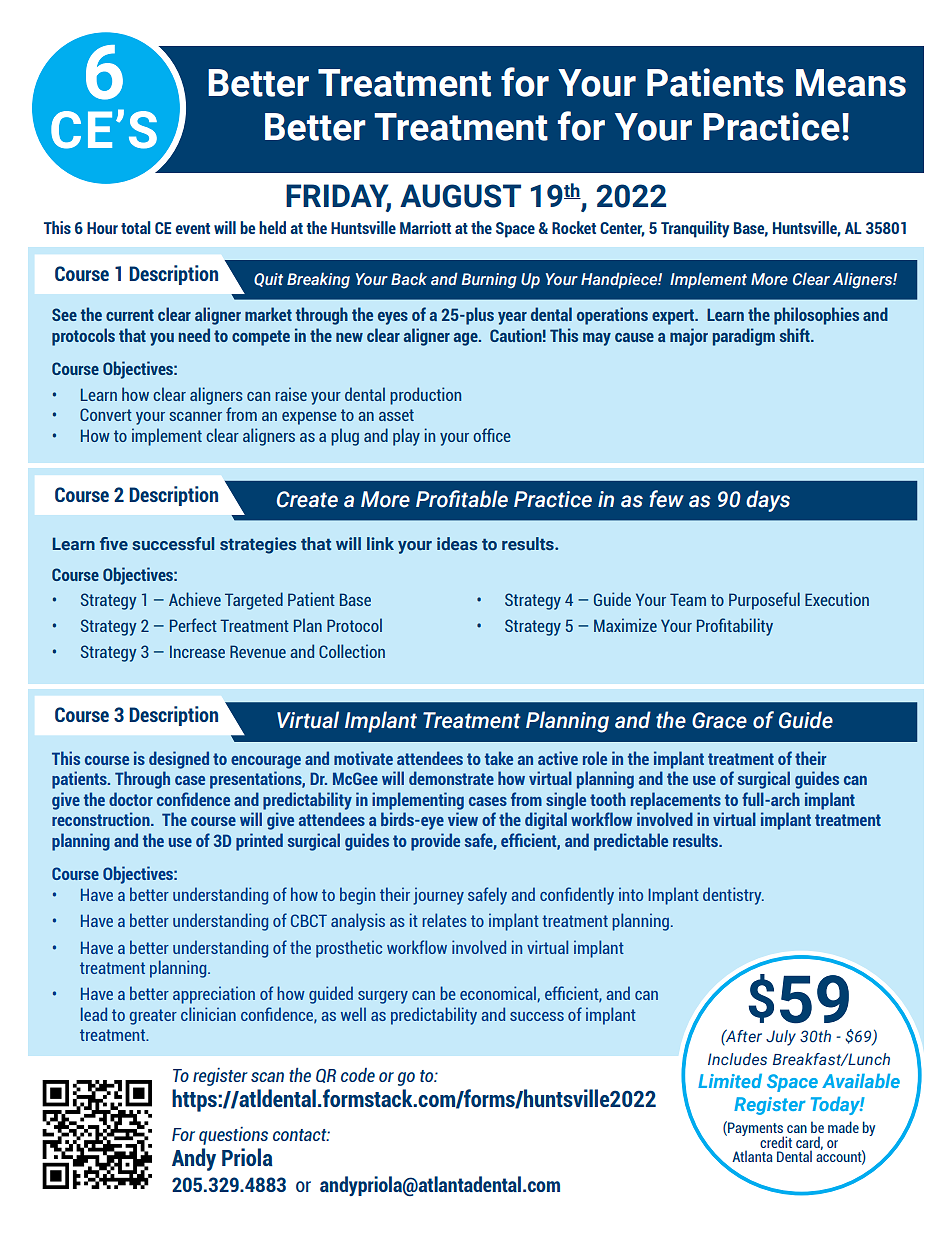  What do you see at coordinates (676, 801) in the screenshot?
I see `replacements` at bounding box center [676, 801].
